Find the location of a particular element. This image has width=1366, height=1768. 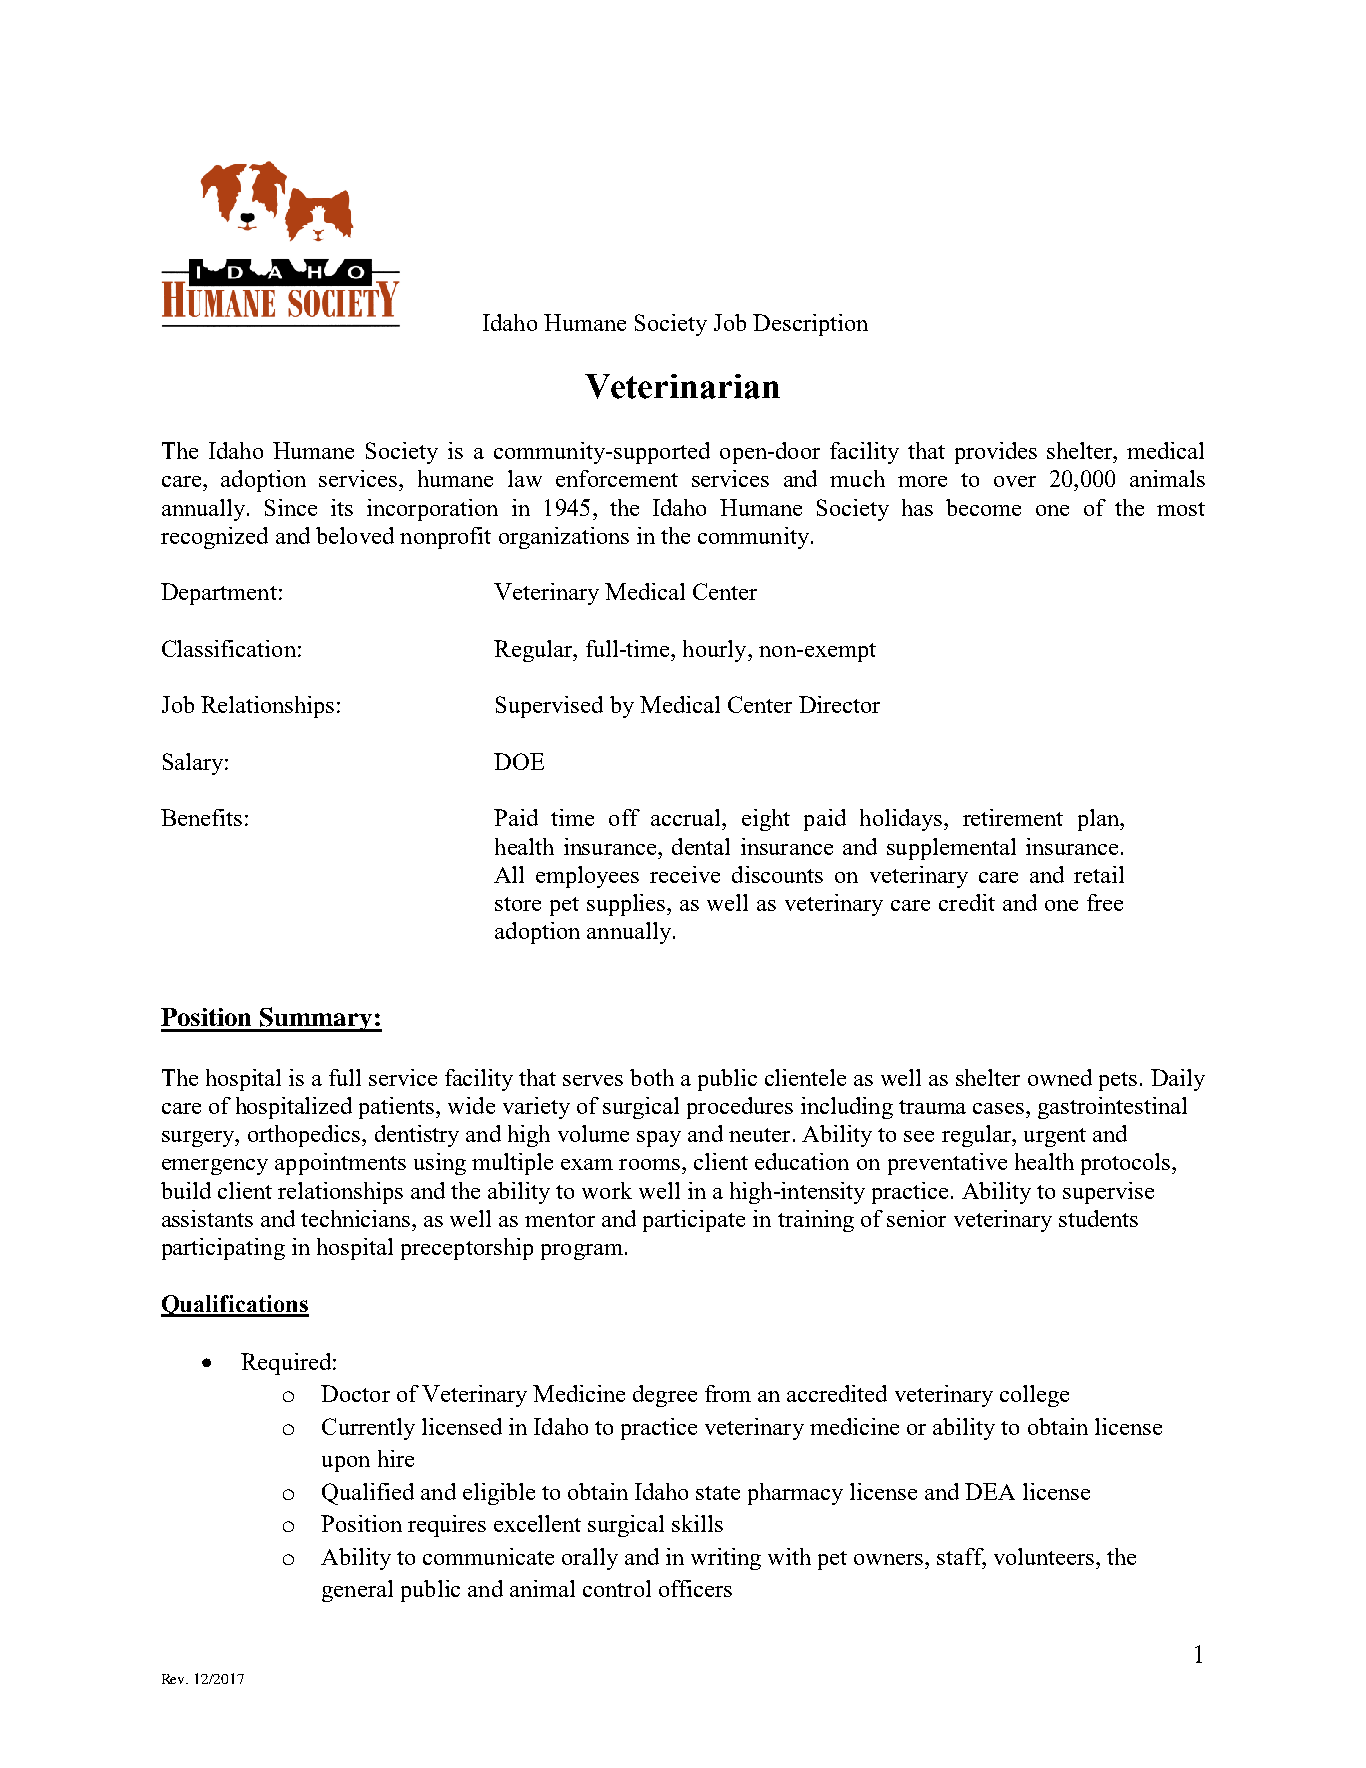

provides is located at coordinates (996, 453).
